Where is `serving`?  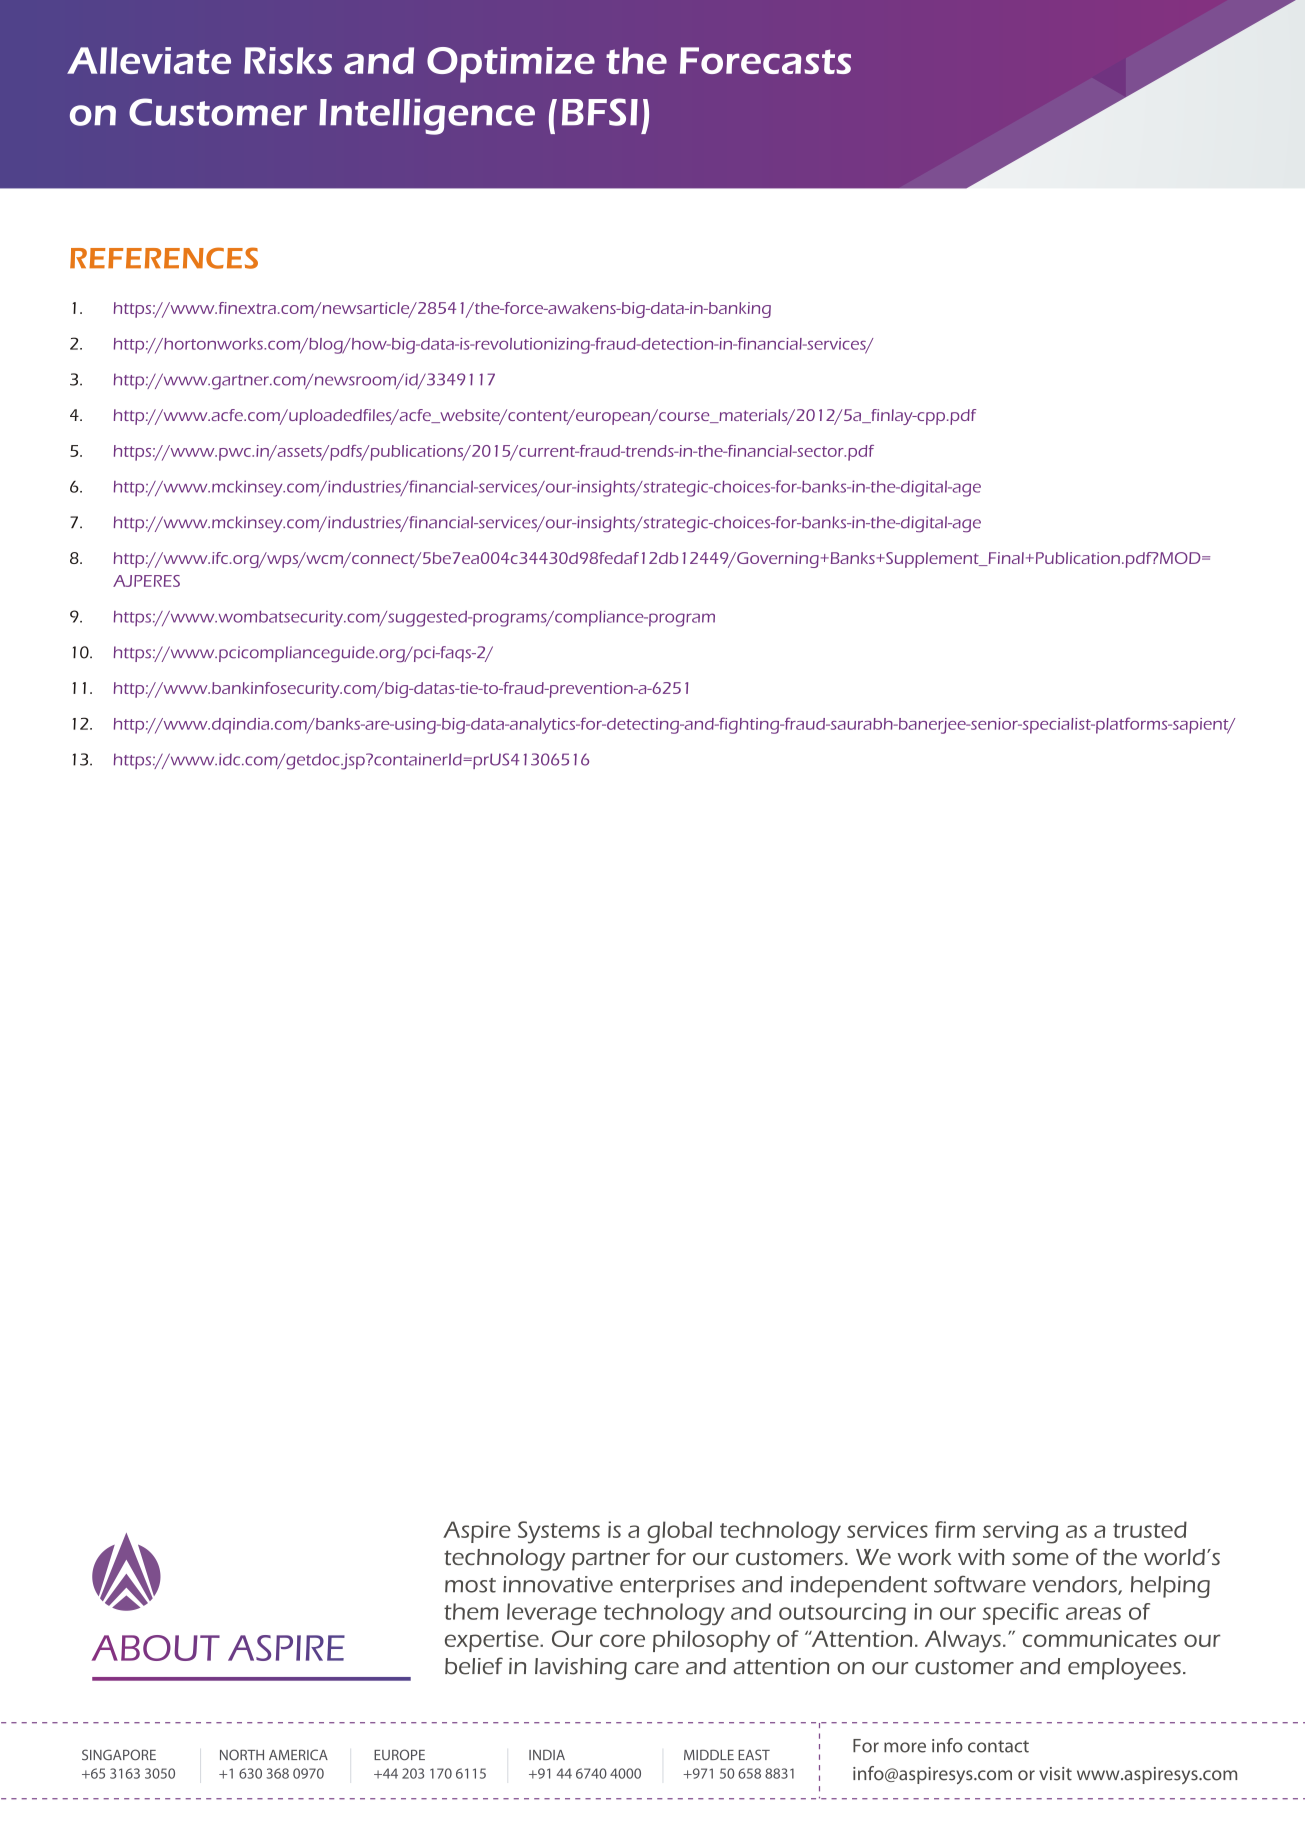 serving is located at coordinates (1020, 1532).
